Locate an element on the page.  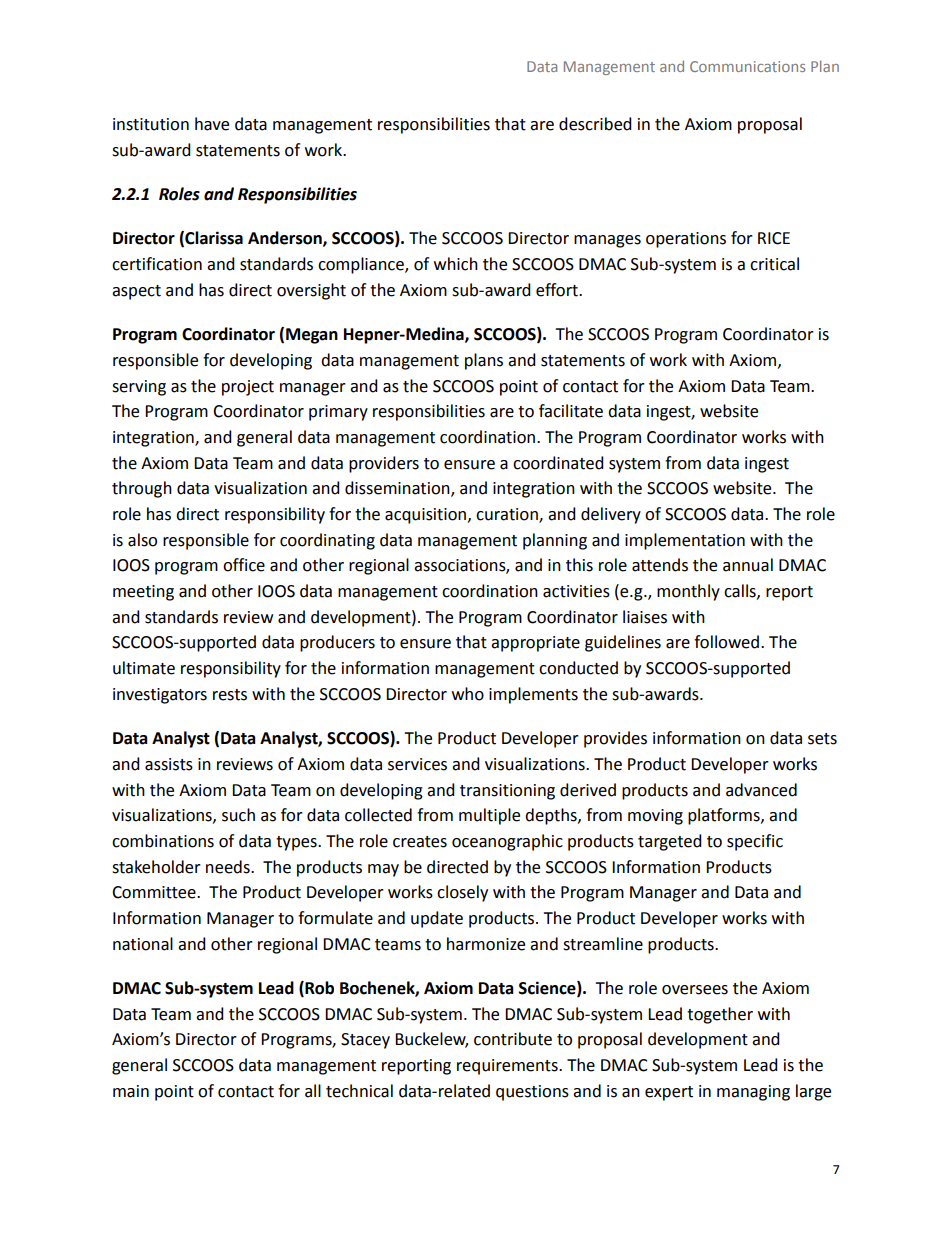
managing is located at coordinates (753, 1093).
